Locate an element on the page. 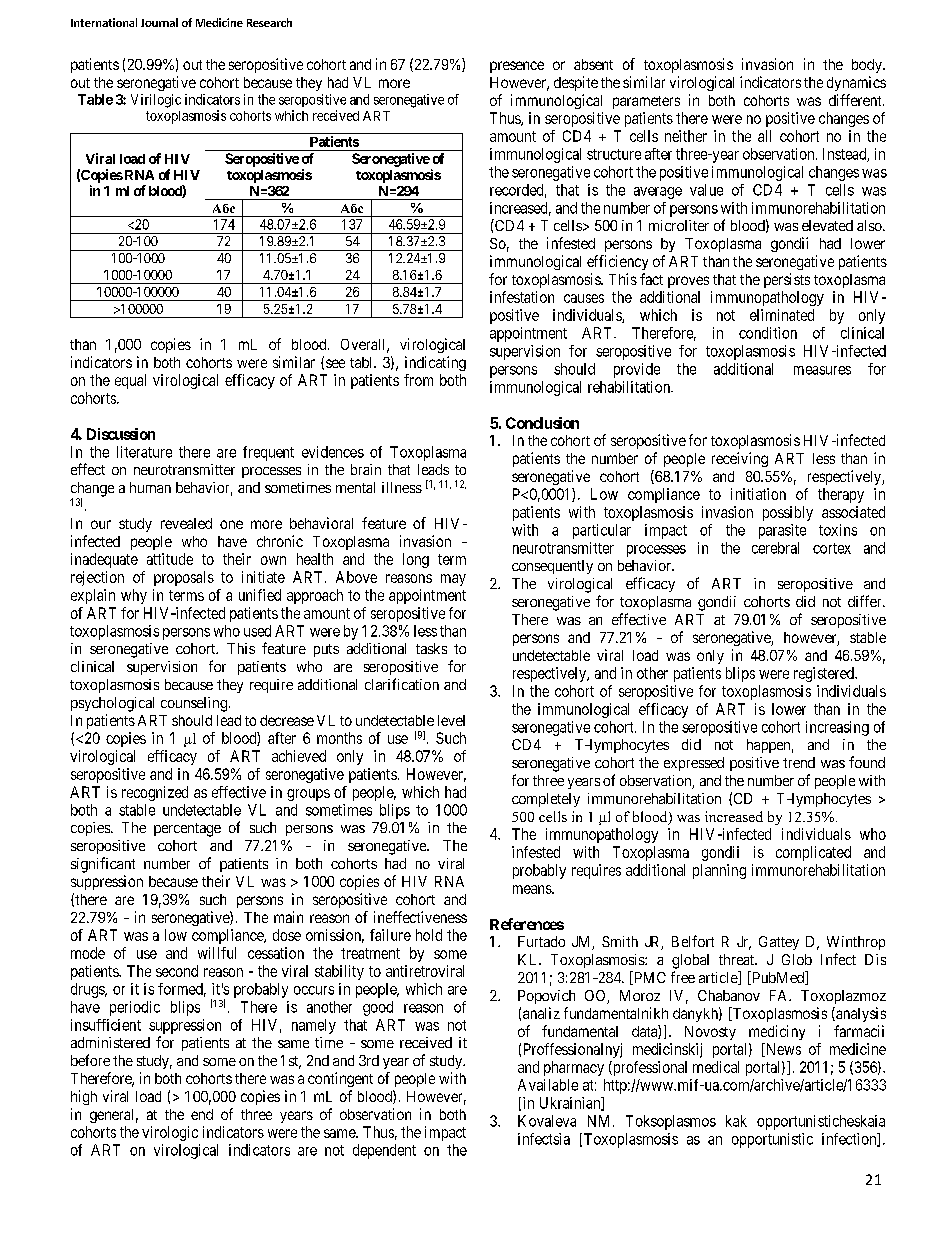 The height and width of the page is (1233, 952). Available is located at coordinates (548, 1085).
